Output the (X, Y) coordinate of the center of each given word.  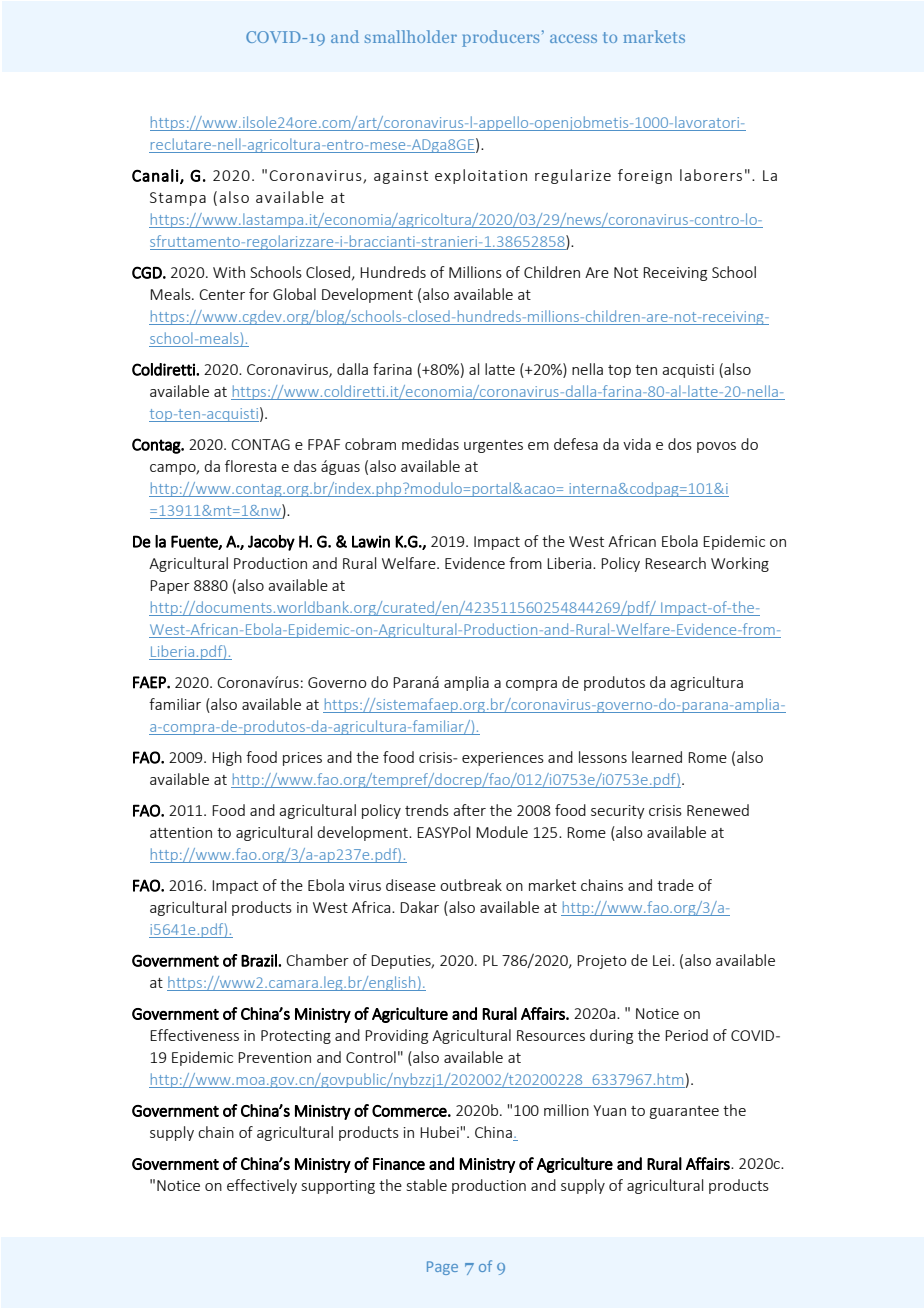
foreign (645, 176)
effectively (262, 1186)
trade (675, 885)
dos (680, 444)
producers (500, 38)
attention (181, 832)
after (469, 810)
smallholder (411, 36)
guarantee (684, 1112)
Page (442, 1268)
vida (637, 444)
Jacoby (271, 543)
